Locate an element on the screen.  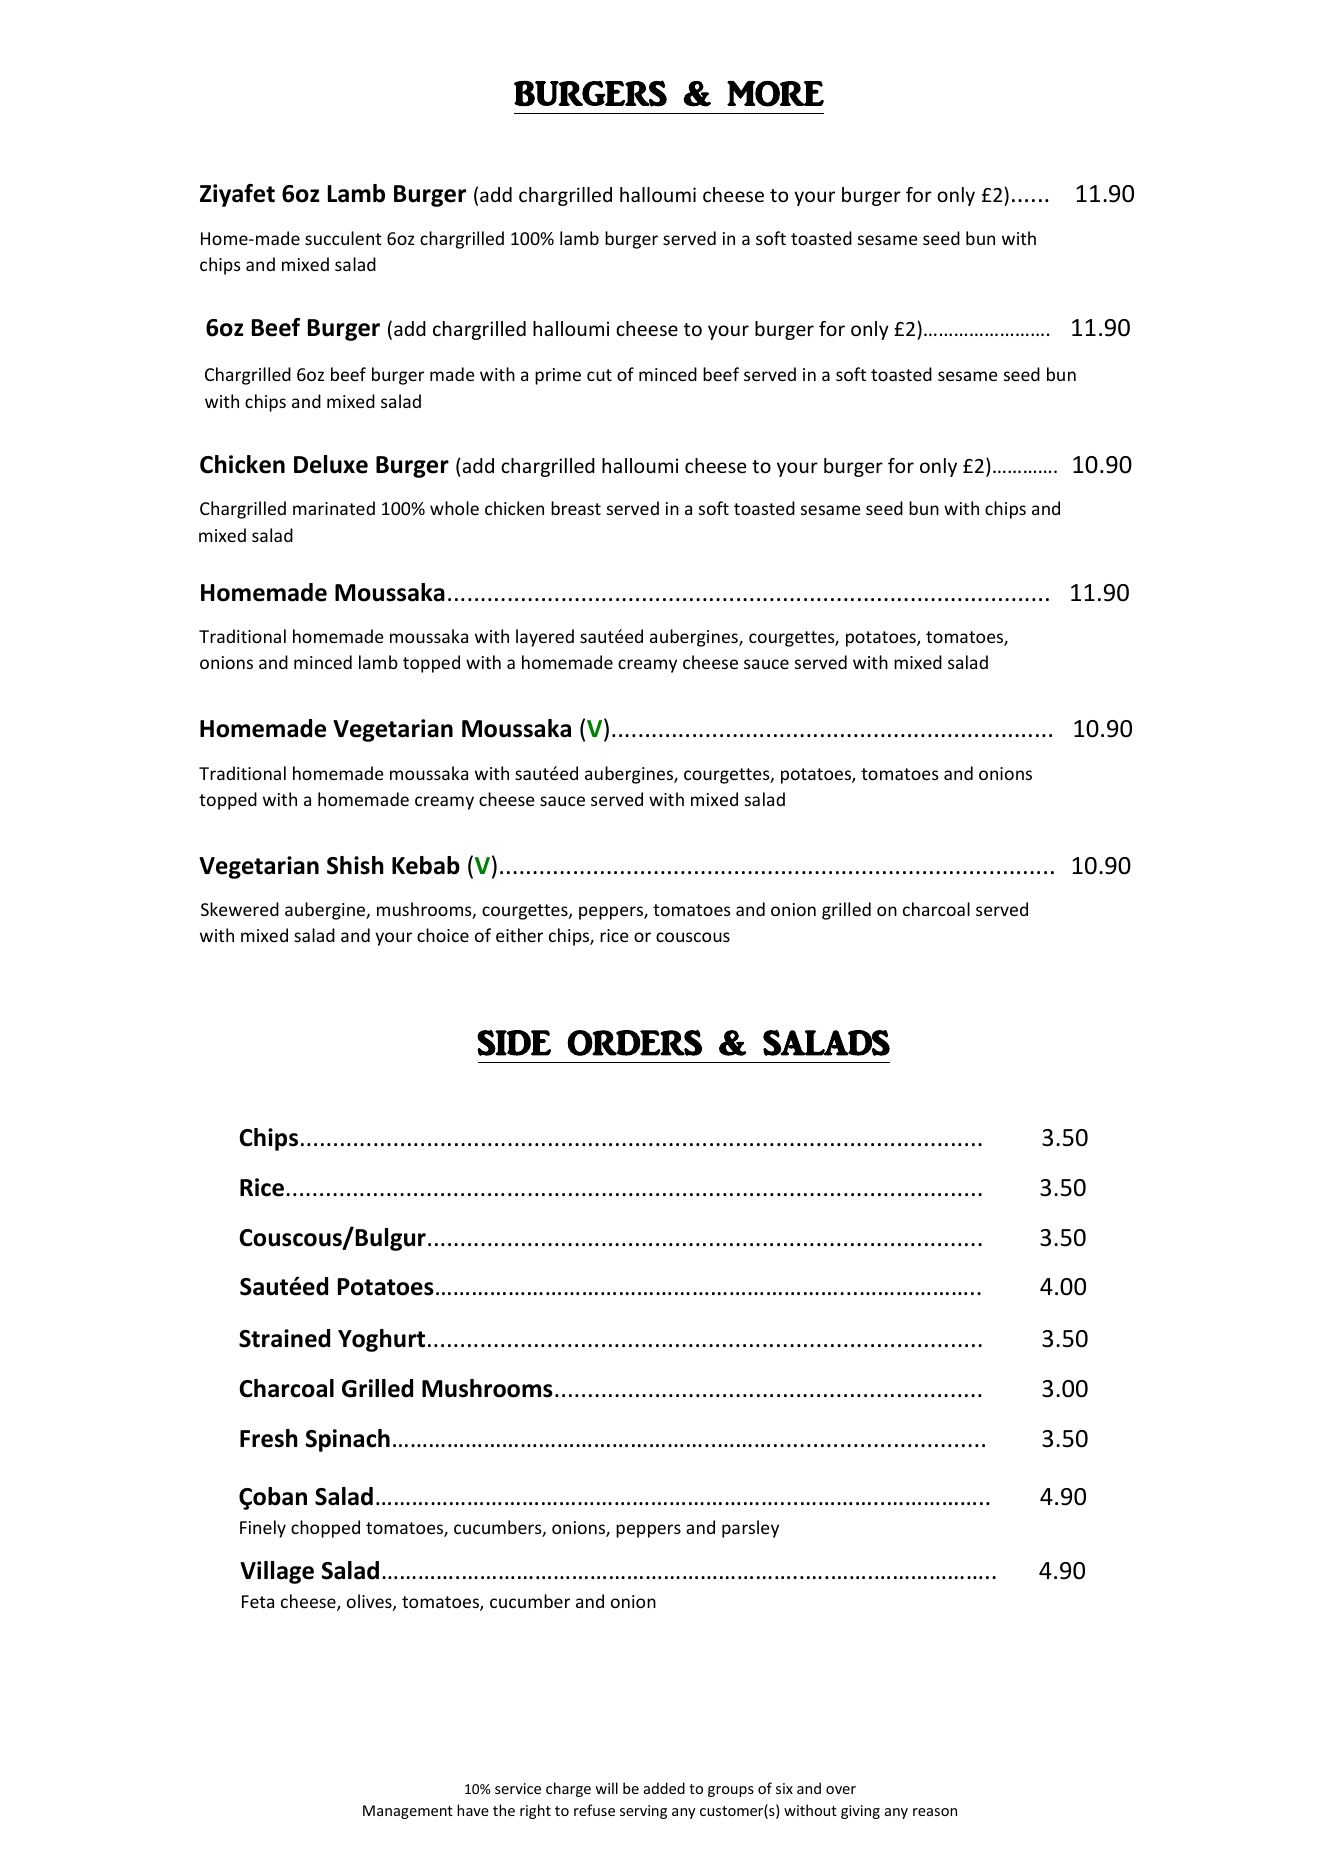
Shish is located at coordinates (355, 865).
